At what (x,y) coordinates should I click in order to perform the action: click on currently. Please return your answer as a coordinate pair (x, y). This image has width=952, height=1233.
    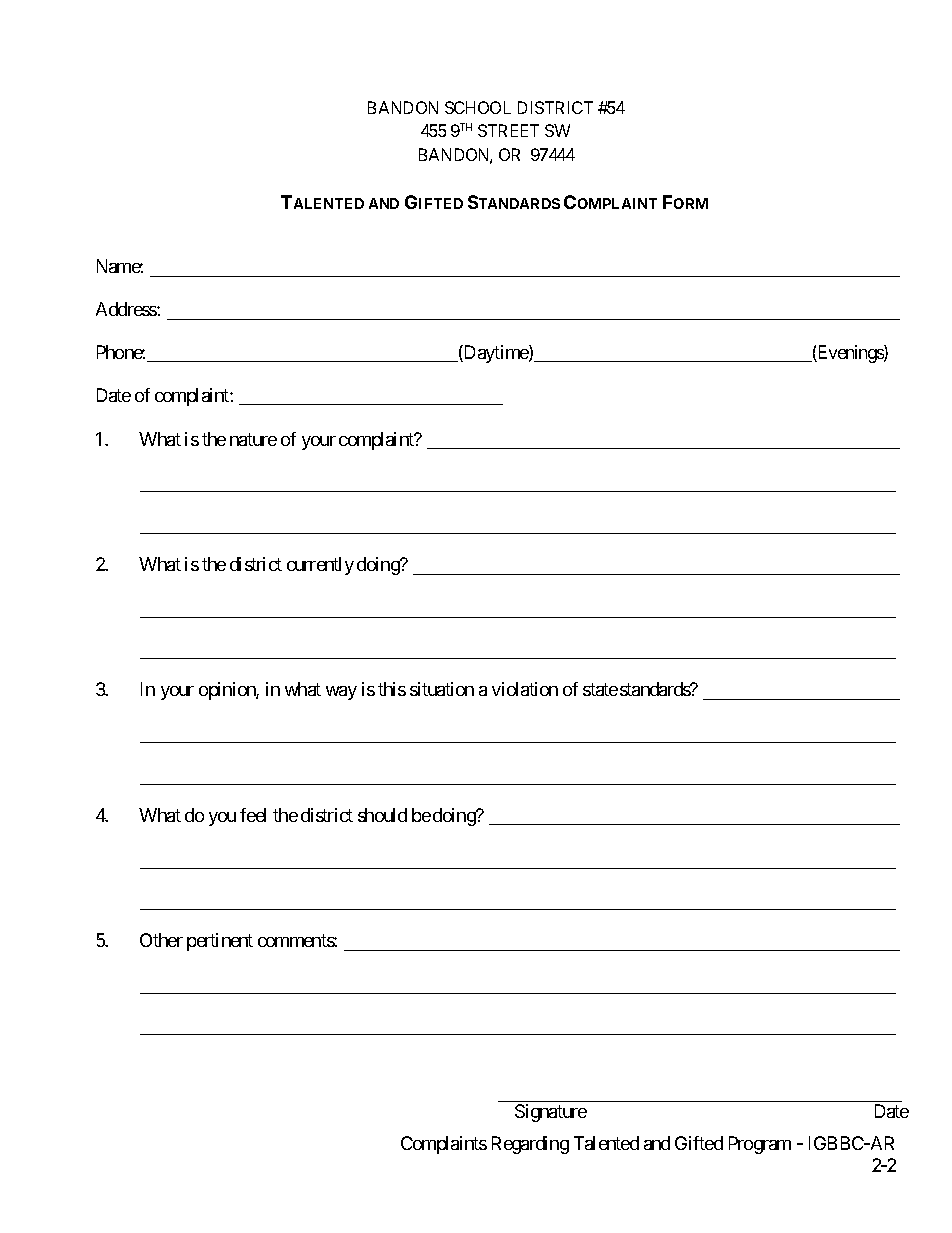
    Looking at the image, I should click on (320, 566).
